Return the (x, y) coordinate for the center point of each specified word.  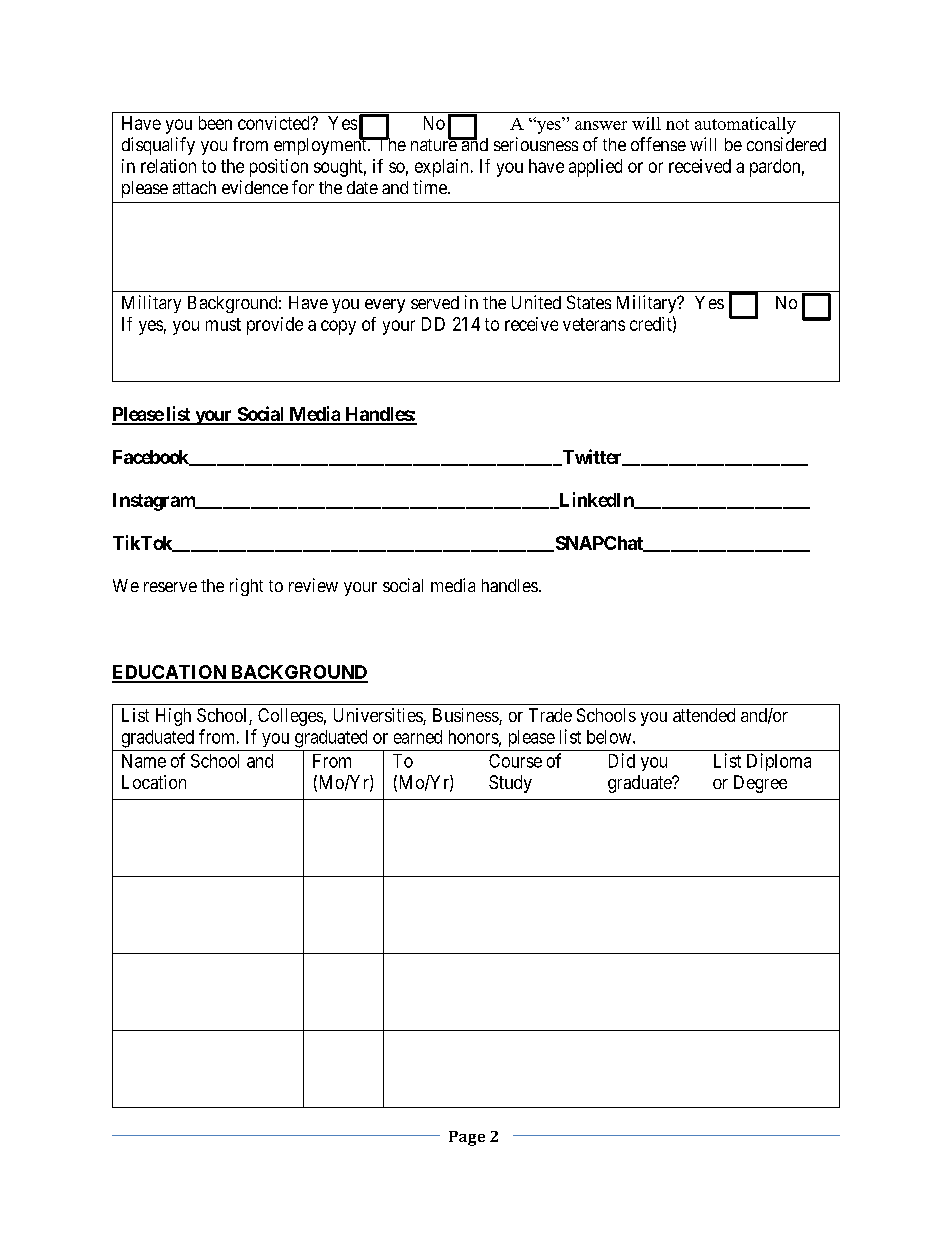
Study (510, 784)
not (677, 124)
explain (441, 168)
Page (467, 1138)
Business (466, 716)
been (215, 123)
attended (704, 715)
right (246, 587)
